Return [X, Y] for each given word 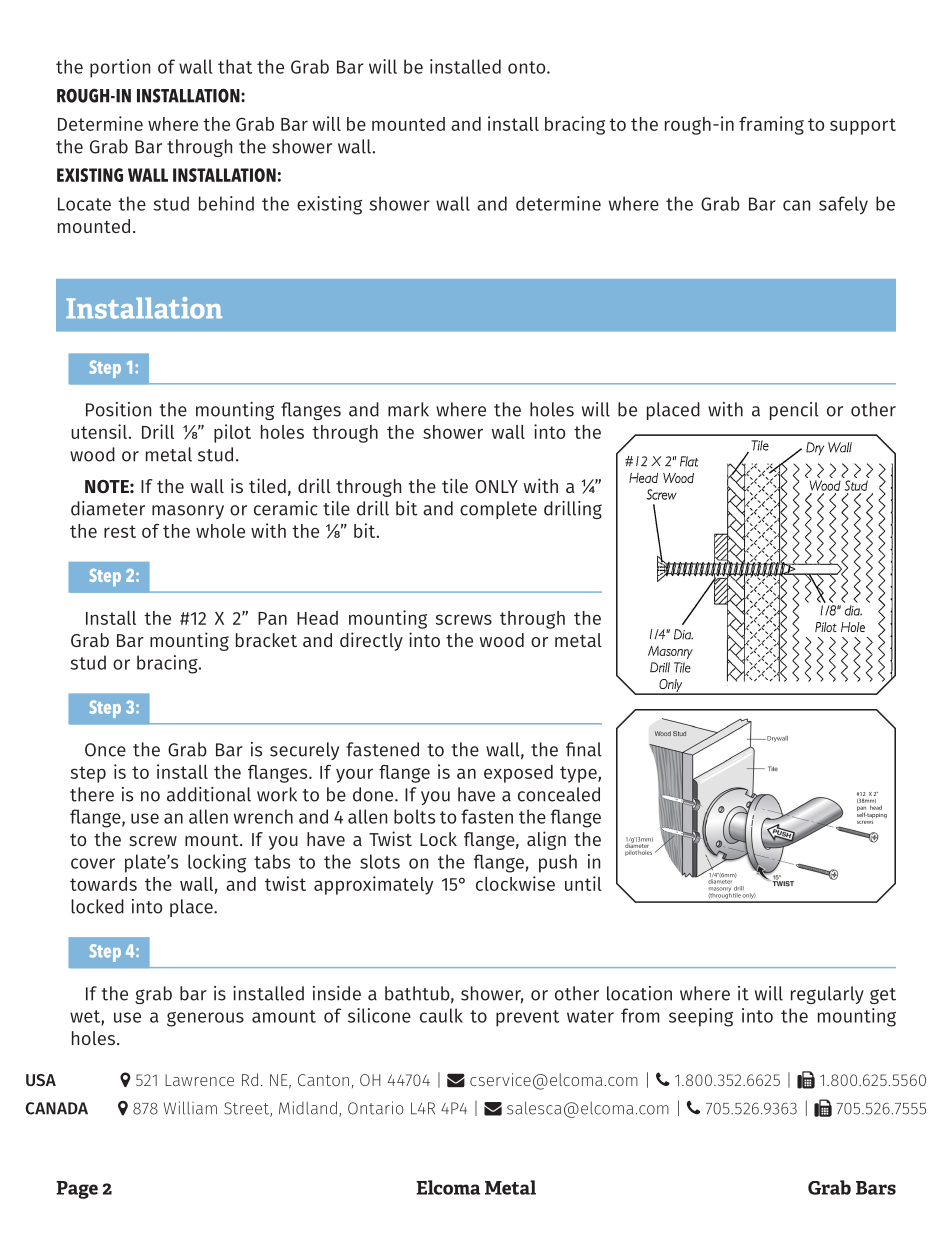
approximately [373, 885]
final [584, 749]
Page [77, 1190]
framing [771, 125]
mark [408, 409]
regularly [827, 995]
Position [118, 409]
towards [103, 884]
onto [528, 67]
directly [371, 641]
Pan [272, 618]
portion [120, 68]
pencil [794, 411]
